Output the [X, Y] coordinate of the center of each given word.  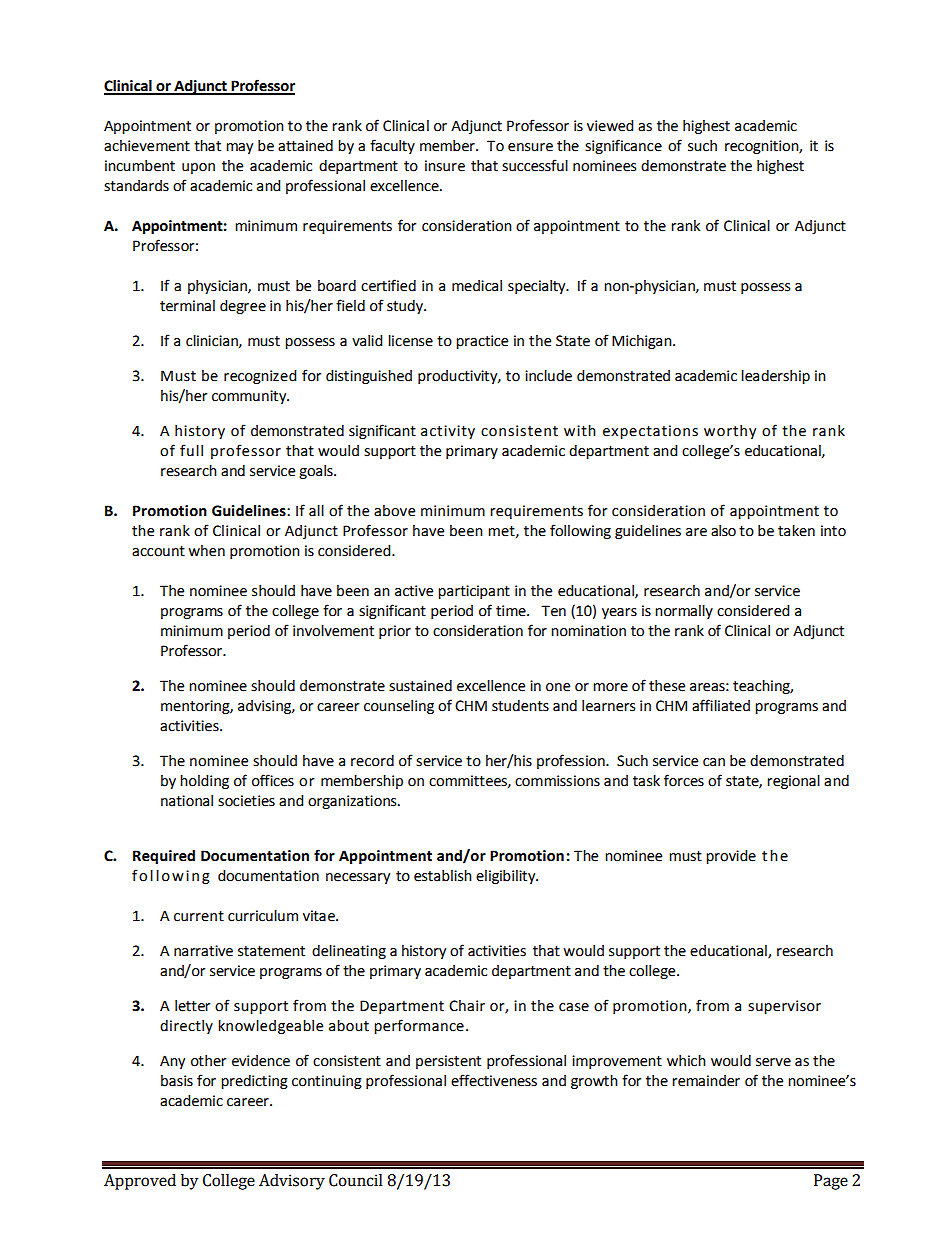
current [199, 916]
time [512, 611]
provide [731, 857]
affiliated [721, 705]
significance [623, 146]
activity [448, 432]
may [239, 148]
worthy [730, 432]
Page [831, 1182]
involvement [333, 631]
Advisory [292, 1182]
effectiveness [494, 1080]
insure [445, 166]
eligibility [507, 877]
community [250, 397]
